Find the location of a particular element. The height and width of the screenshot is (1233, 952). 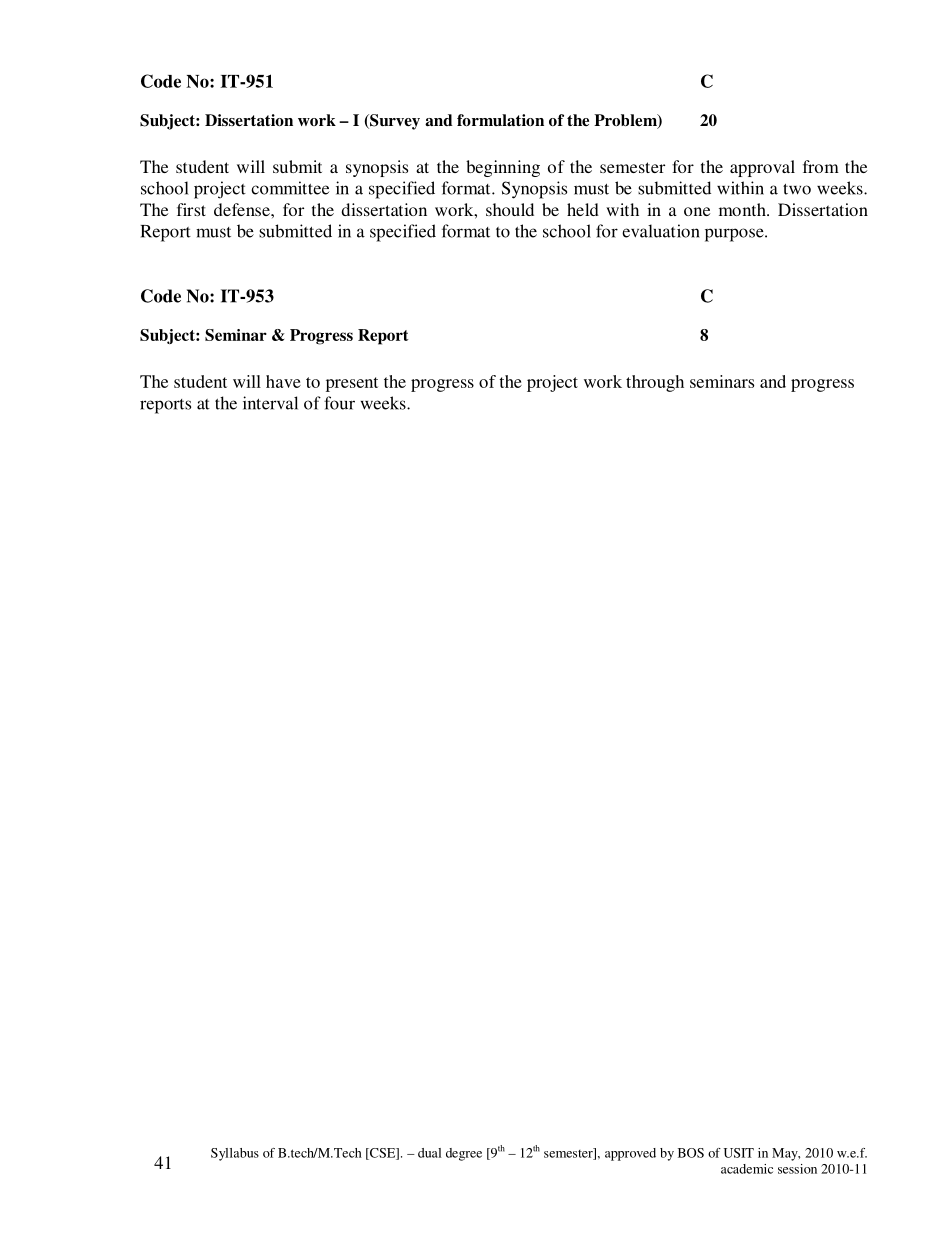

interval is located at coordinates (270, 403).
